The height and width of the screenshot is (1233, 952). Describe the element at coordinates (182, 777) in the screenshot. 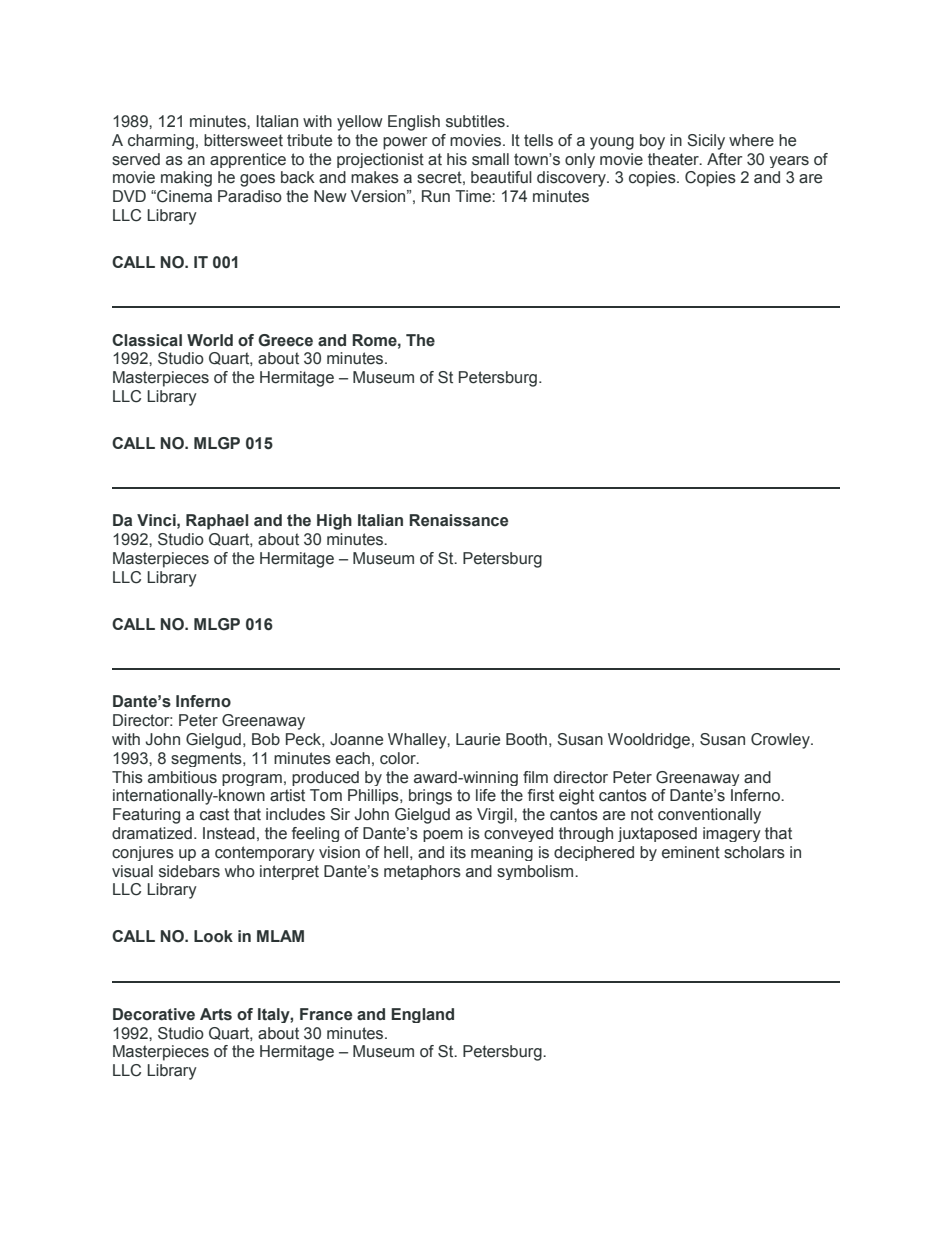

I see `ambitious` at that location.
